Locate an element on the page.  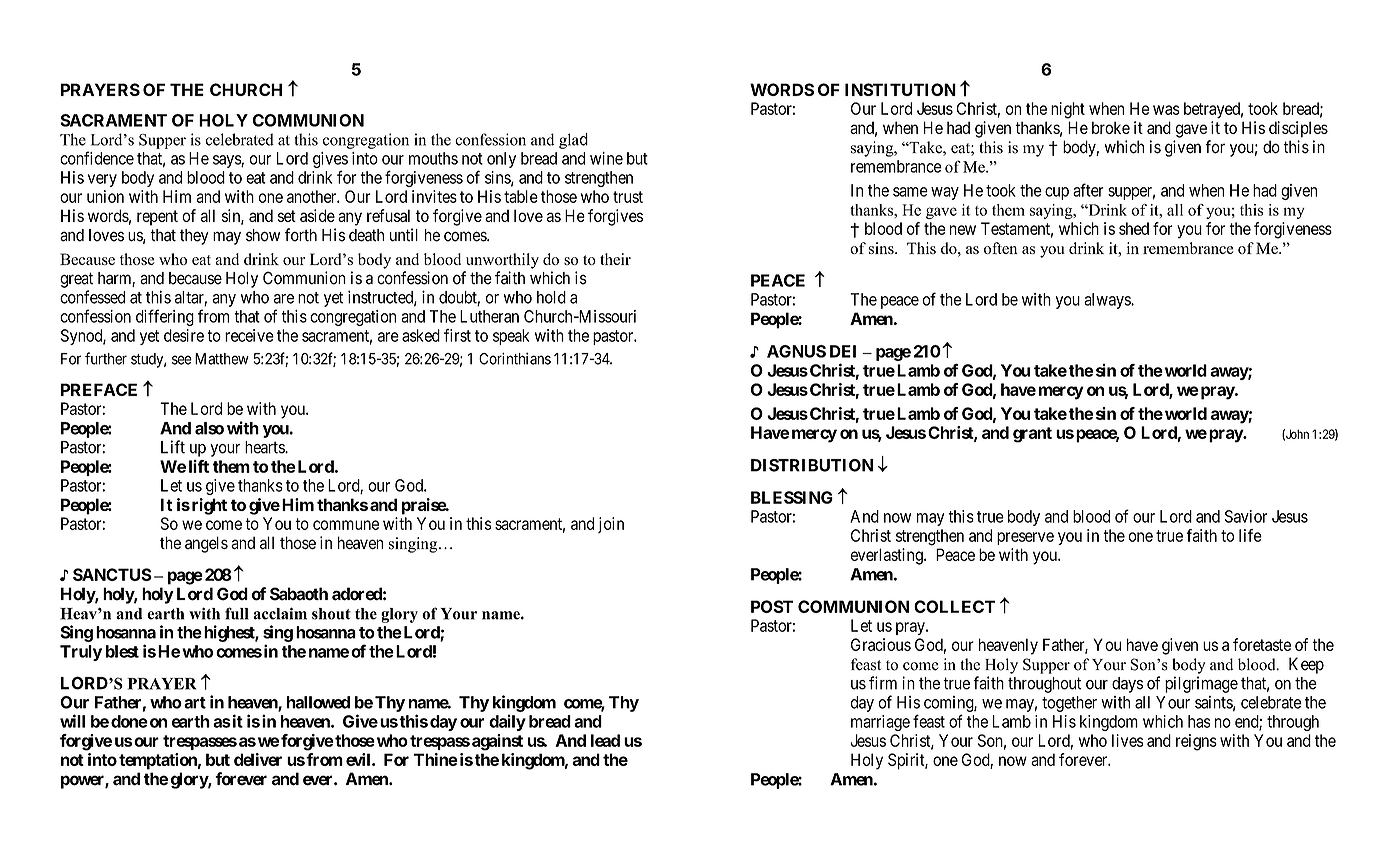
grant is located at coordinates (1032, 435).
